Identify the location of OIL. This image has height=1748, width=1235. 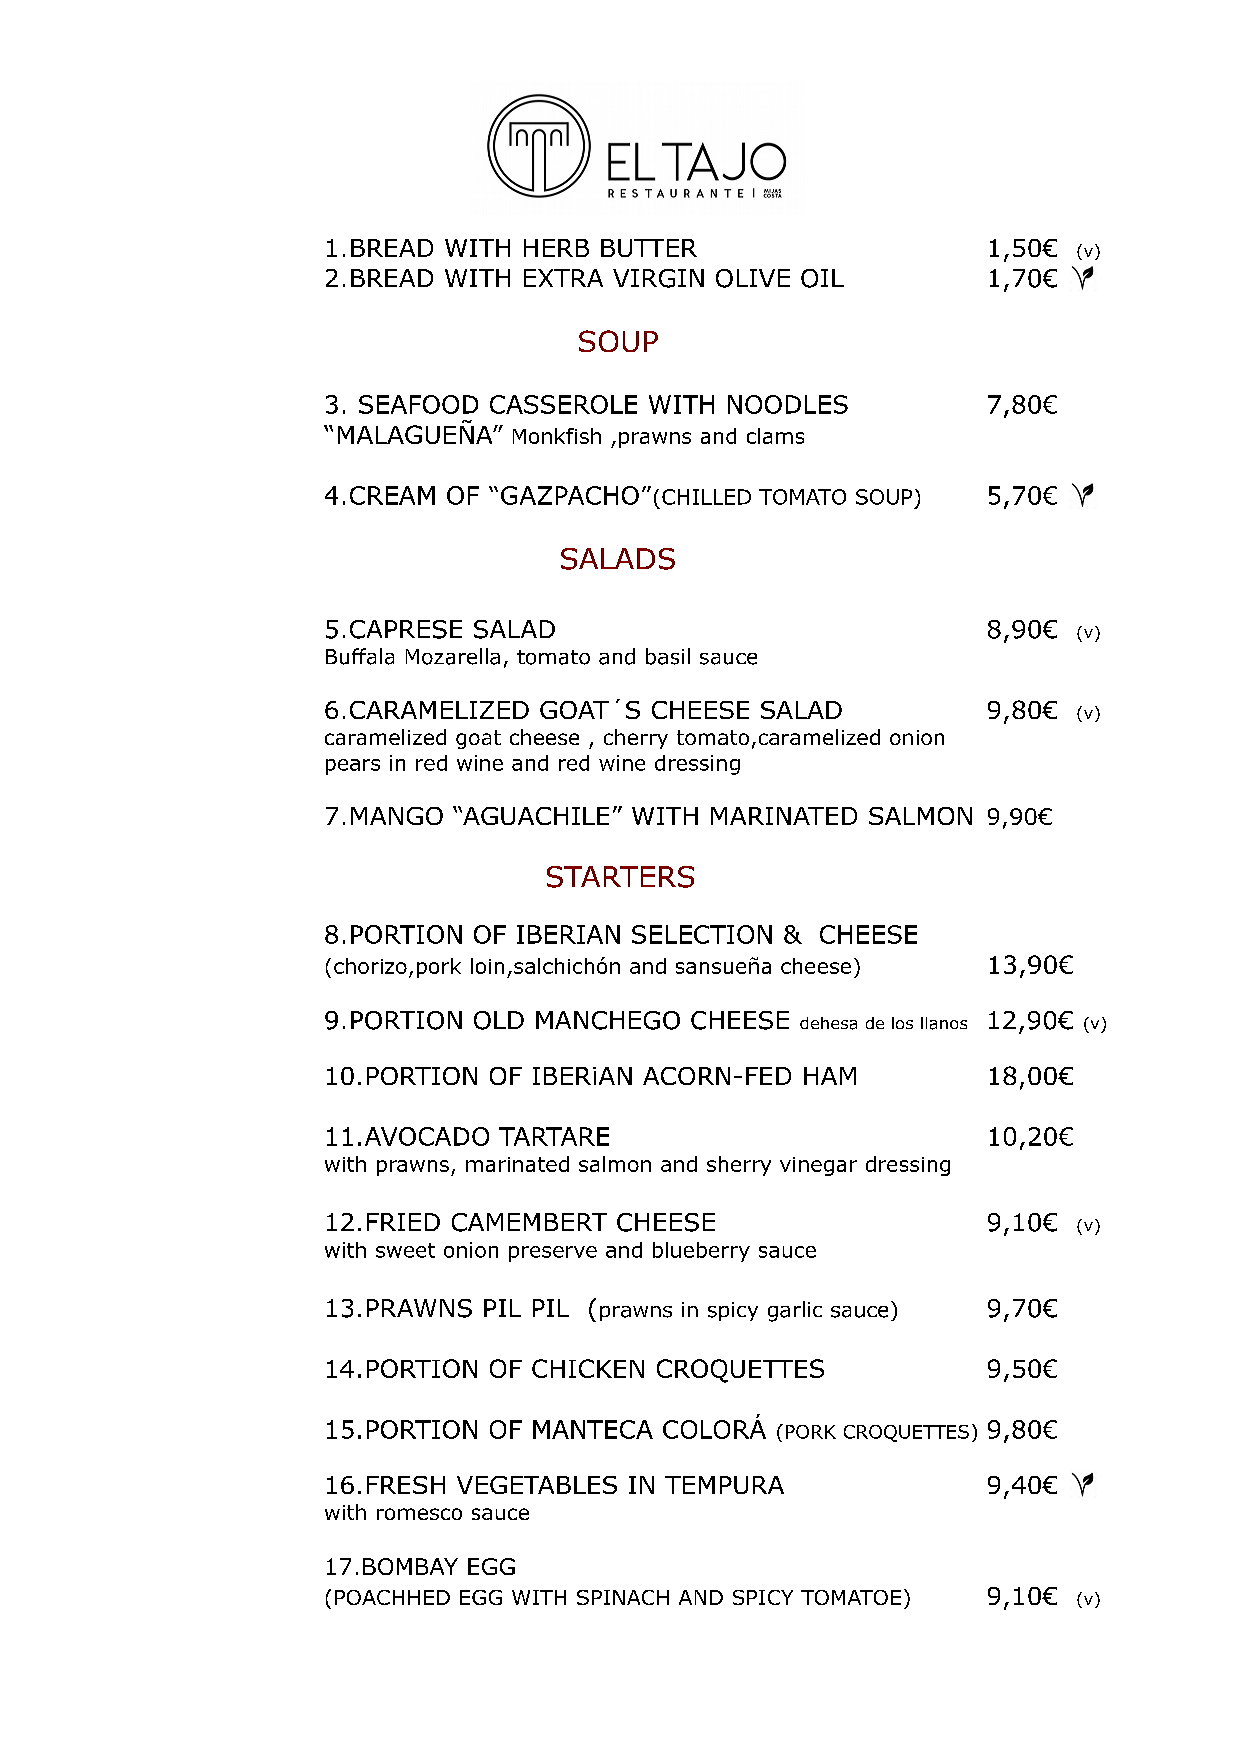
(822, 278).
